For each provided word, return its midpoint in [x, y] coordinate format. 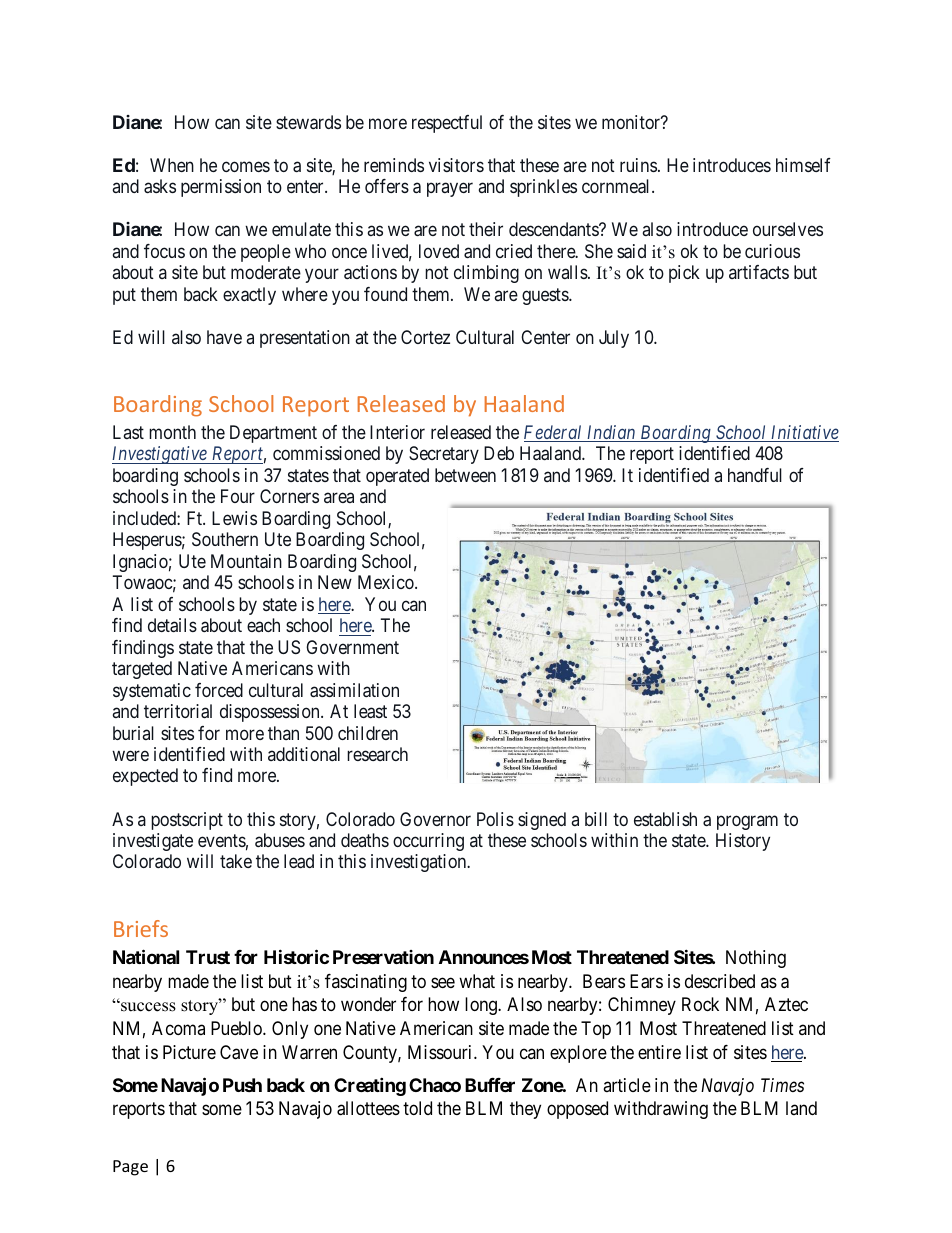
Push [242, 1085]
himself [803, 165]
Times [782, 1085]
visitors [456, 165]
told [417, 1108]
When [172, 165]
